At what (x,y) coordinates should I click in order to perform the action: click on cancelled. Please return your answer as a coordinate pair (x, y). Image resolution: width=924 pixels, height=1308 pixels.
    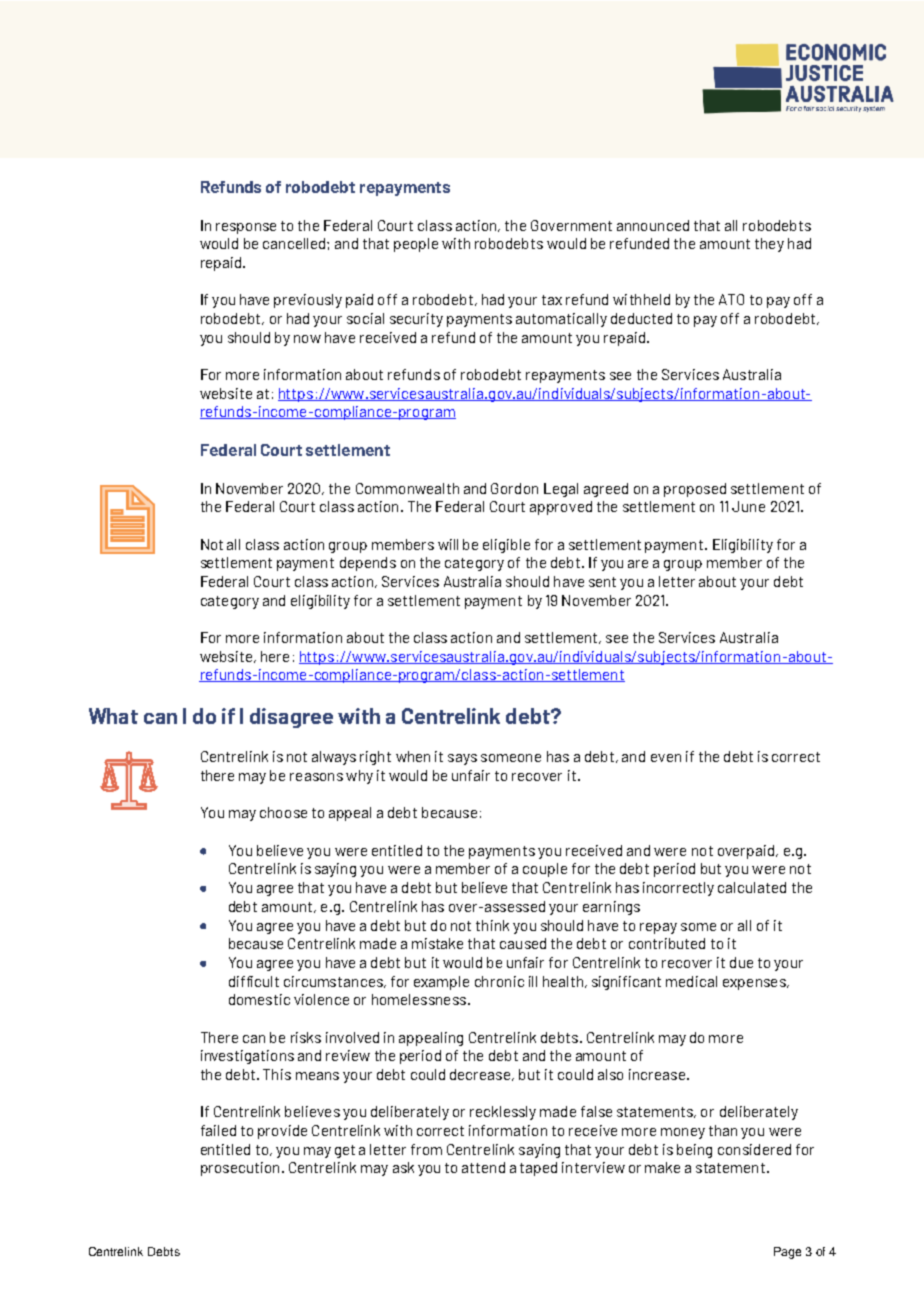
    Looking at the image, I should click on (295, 243).
